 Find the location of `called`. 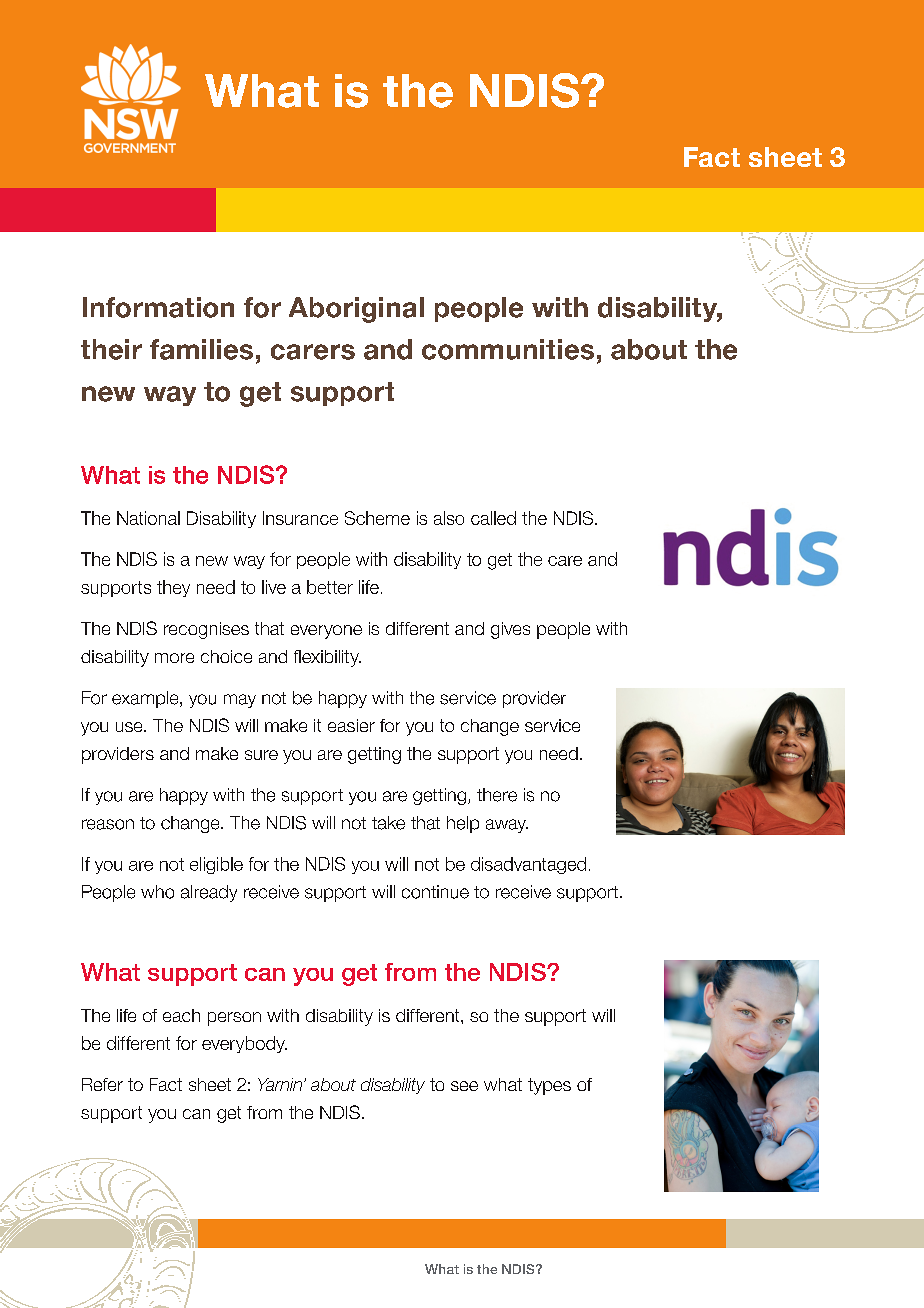

called is located at coordinates (493, 518).
